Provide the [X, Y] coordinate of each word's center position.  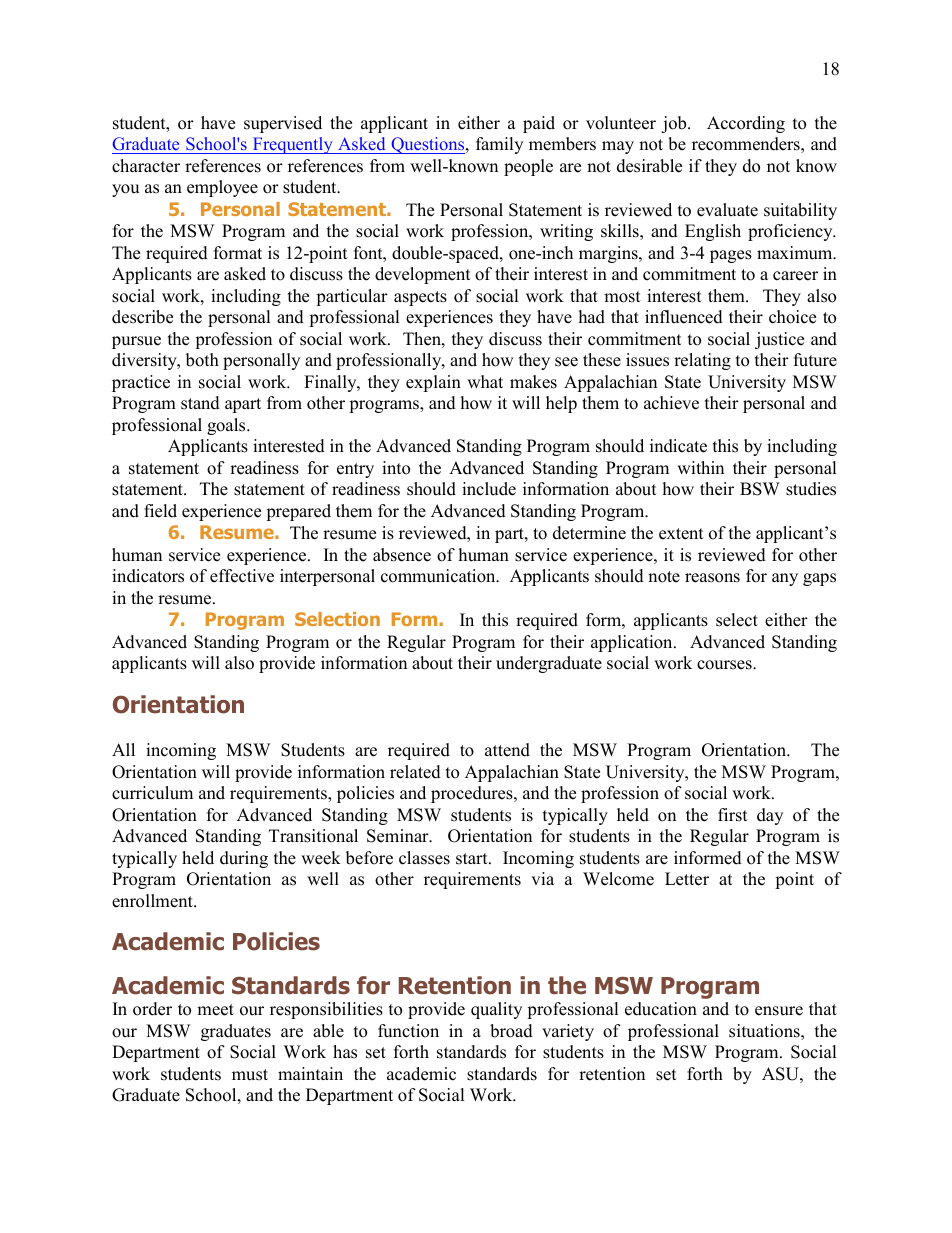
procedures [473, 794]
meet [215, 1010]
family [499, 145]
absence [402, 555]
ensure [779, 1011]
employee [222, 188]
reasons [712, 578]
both [202, 360]
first [733, 815]
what [485, 381]
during [244, 859]
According [746, 124]
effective [242, 576]
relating [702, 361]
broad [511, 1031]
